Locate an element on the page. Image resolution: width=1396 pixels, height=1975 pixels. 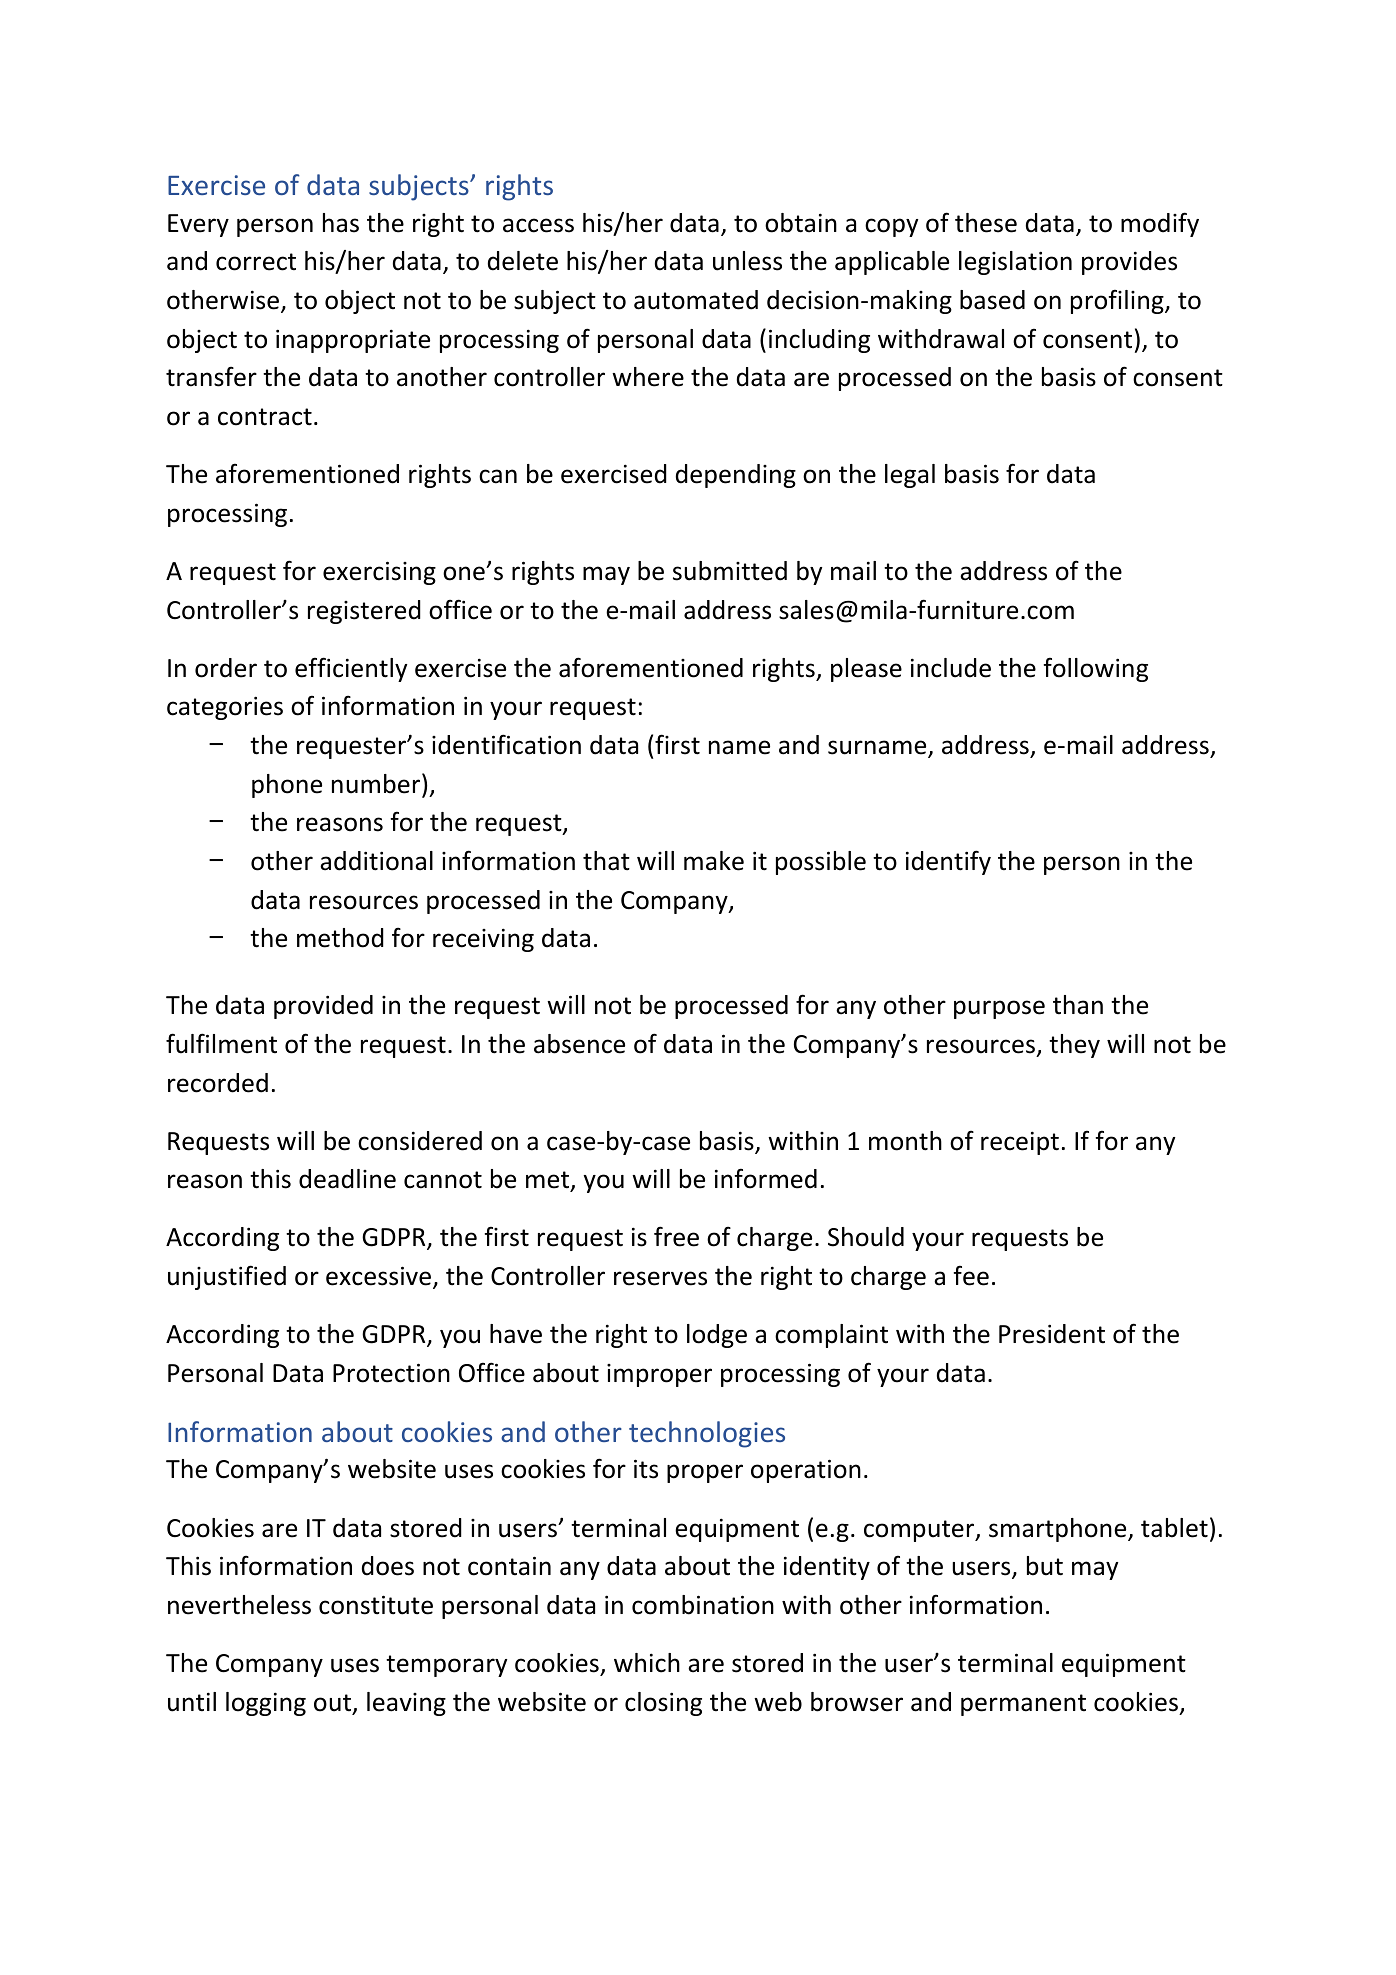
legislation is located at coordinates (1015, 263).
